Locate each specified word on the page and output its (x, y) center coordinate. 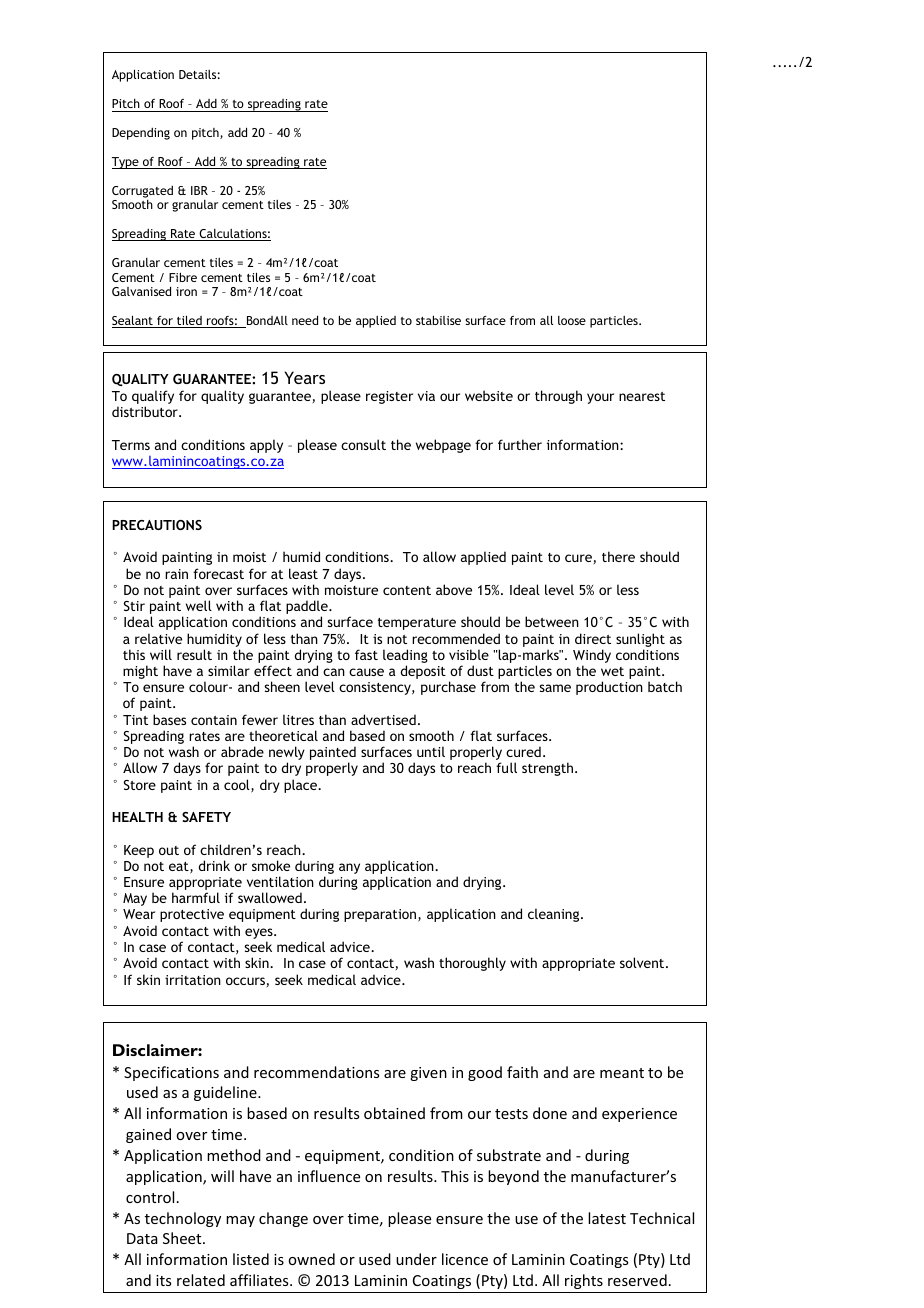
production (609, 688)
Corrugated (142, 192)
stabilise (438, 320)
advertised (383, 719)
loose (572, 320)
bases (169, 719)
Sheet (183, 1238)
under (416, 1259)
